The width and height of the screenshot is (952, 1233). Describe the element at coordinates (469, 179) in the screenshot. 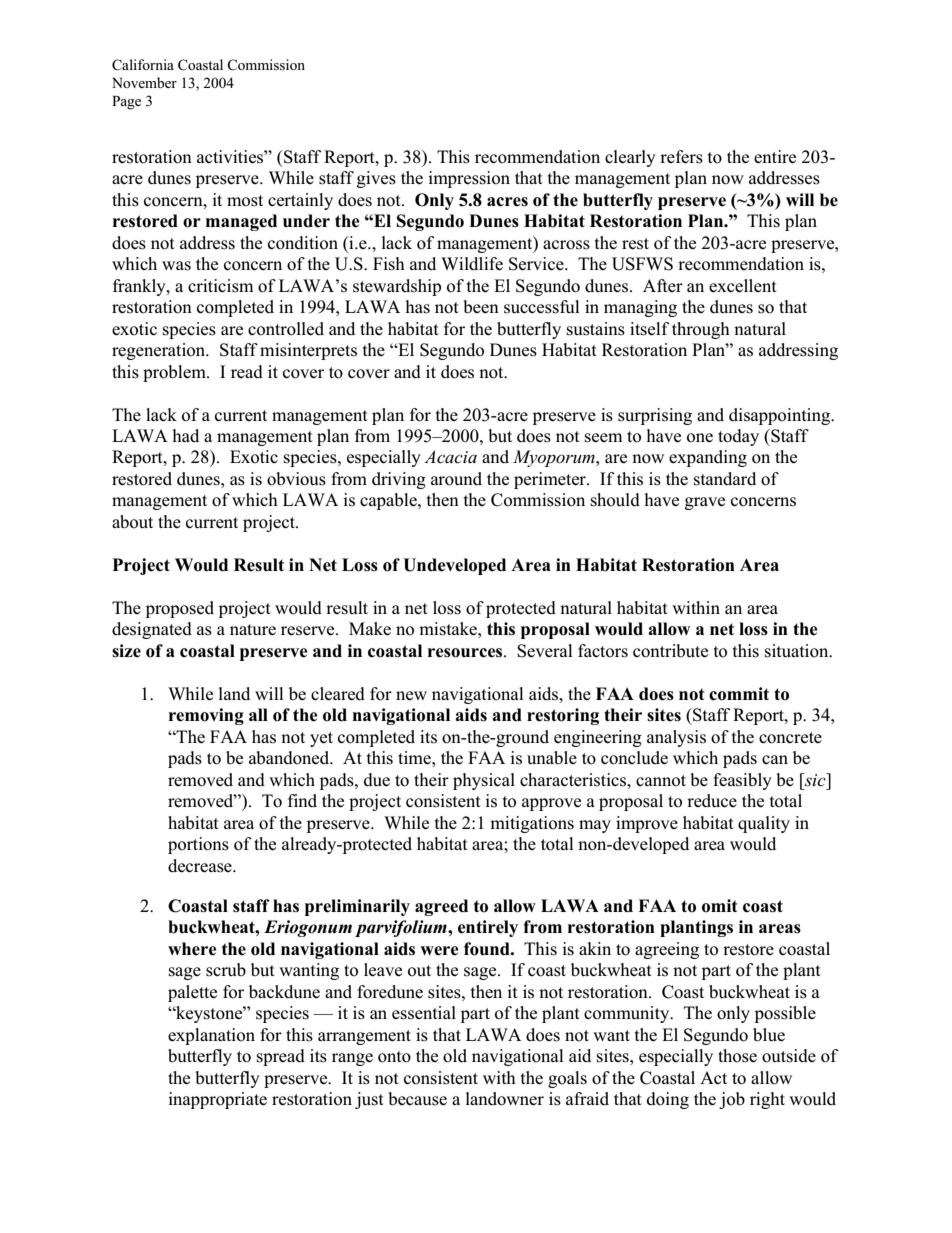

I see `impression` at that location.
